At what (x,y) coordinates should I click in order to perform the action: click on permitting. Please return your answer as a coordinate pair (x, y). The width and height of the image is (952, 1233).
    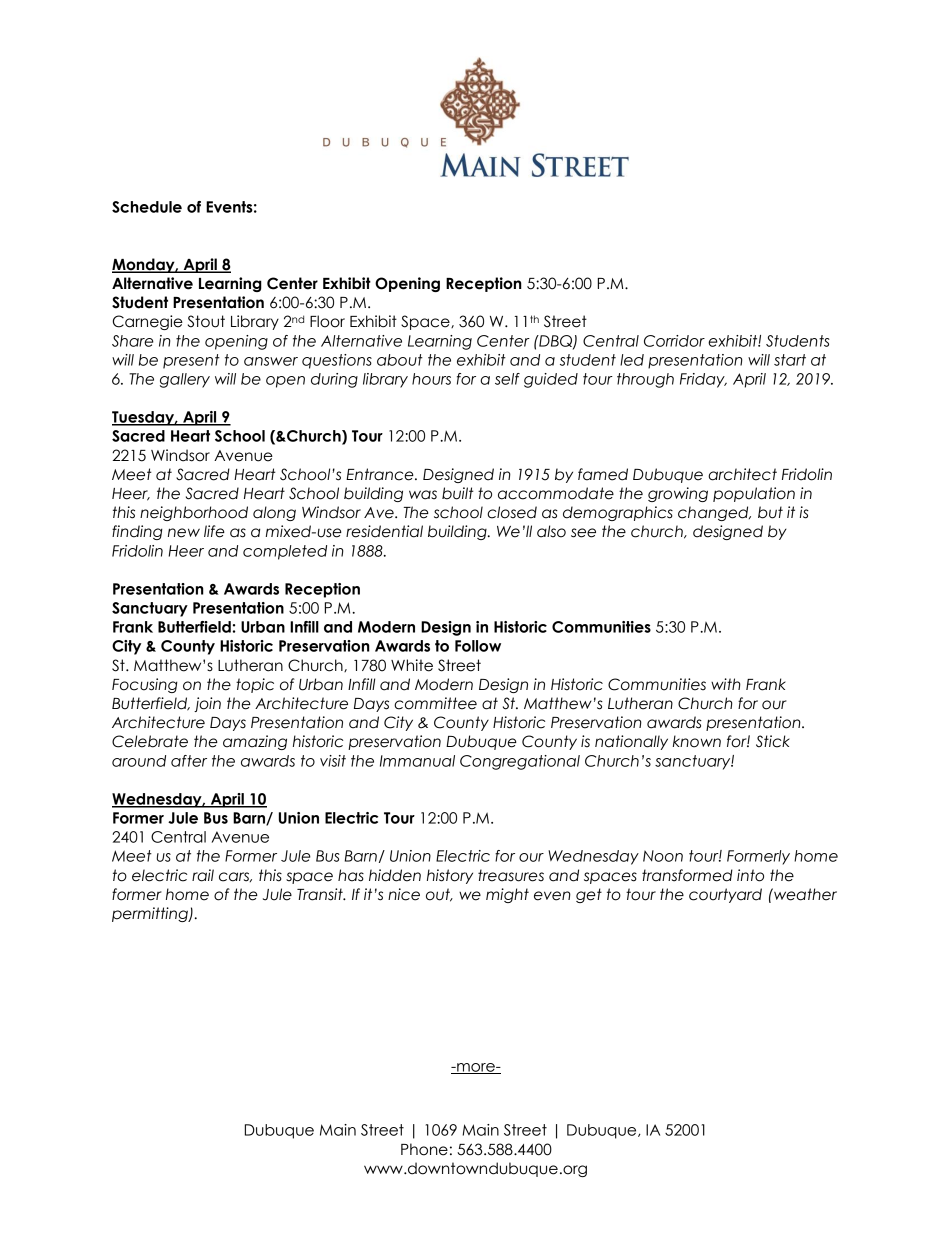
    Looking at the image, I should click on (151, 914).
